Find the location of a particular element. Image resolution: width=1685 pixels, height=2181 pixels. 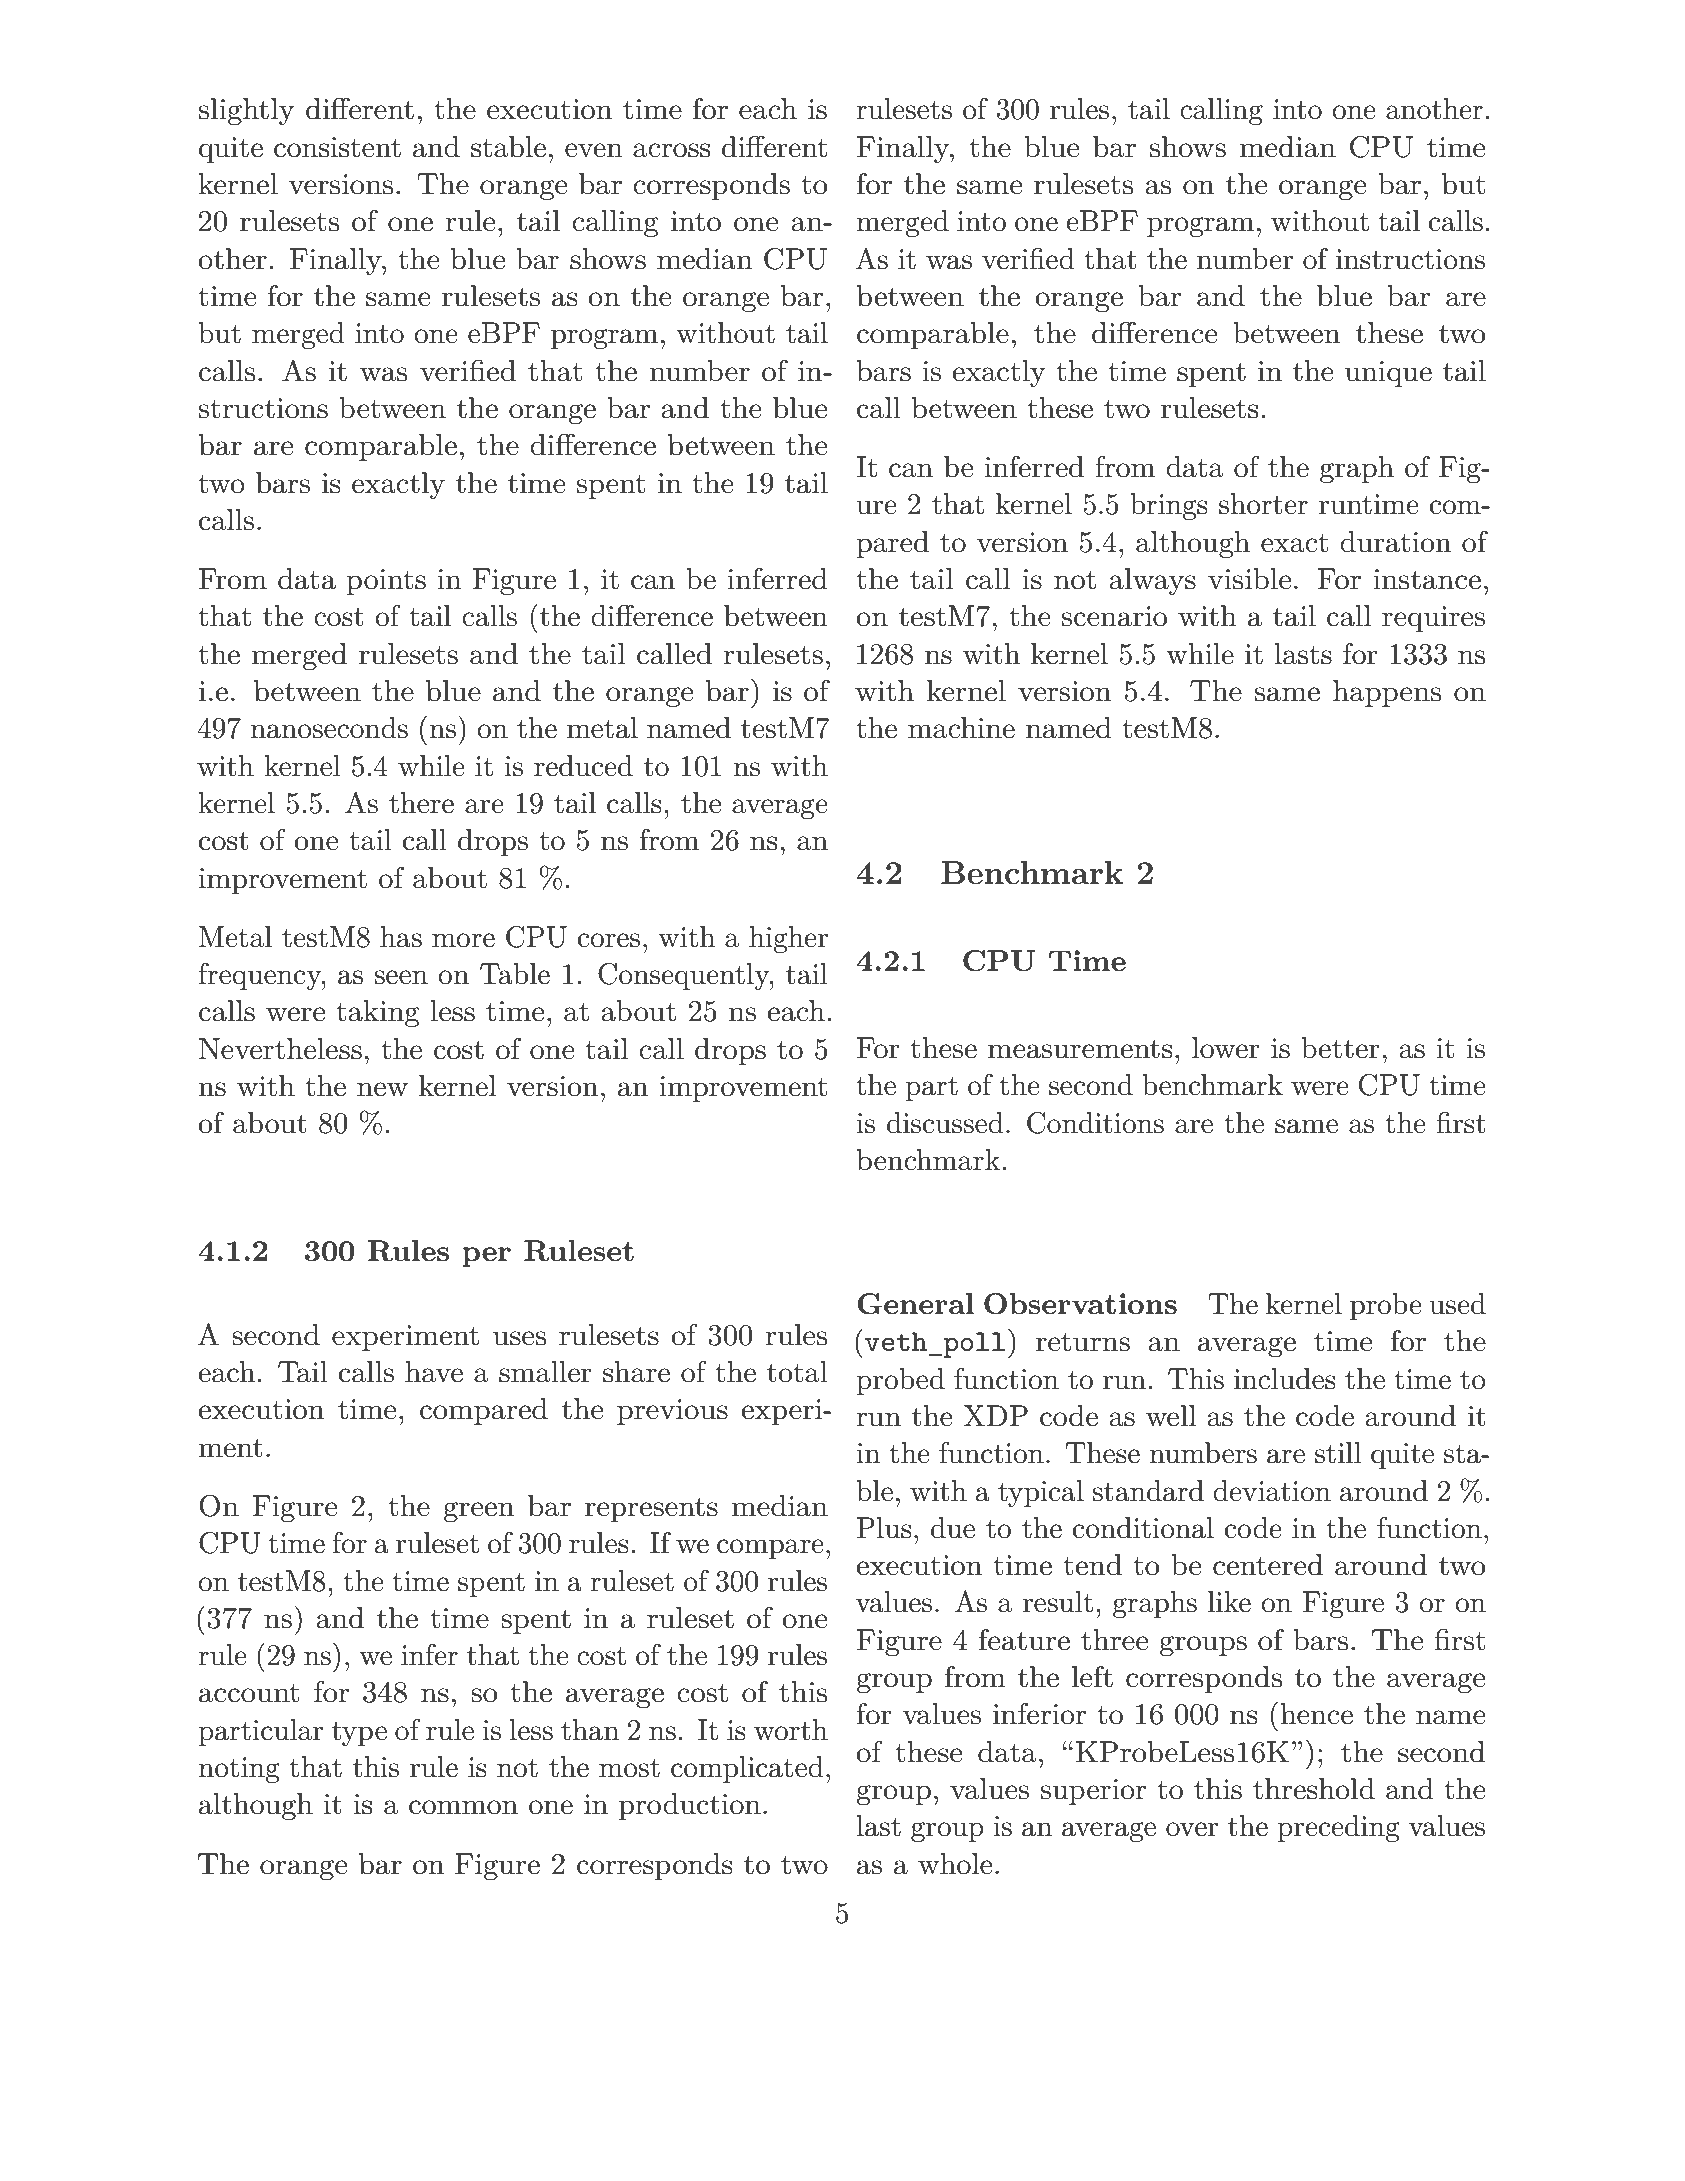

consistent is located at coordinates (337, 147).
